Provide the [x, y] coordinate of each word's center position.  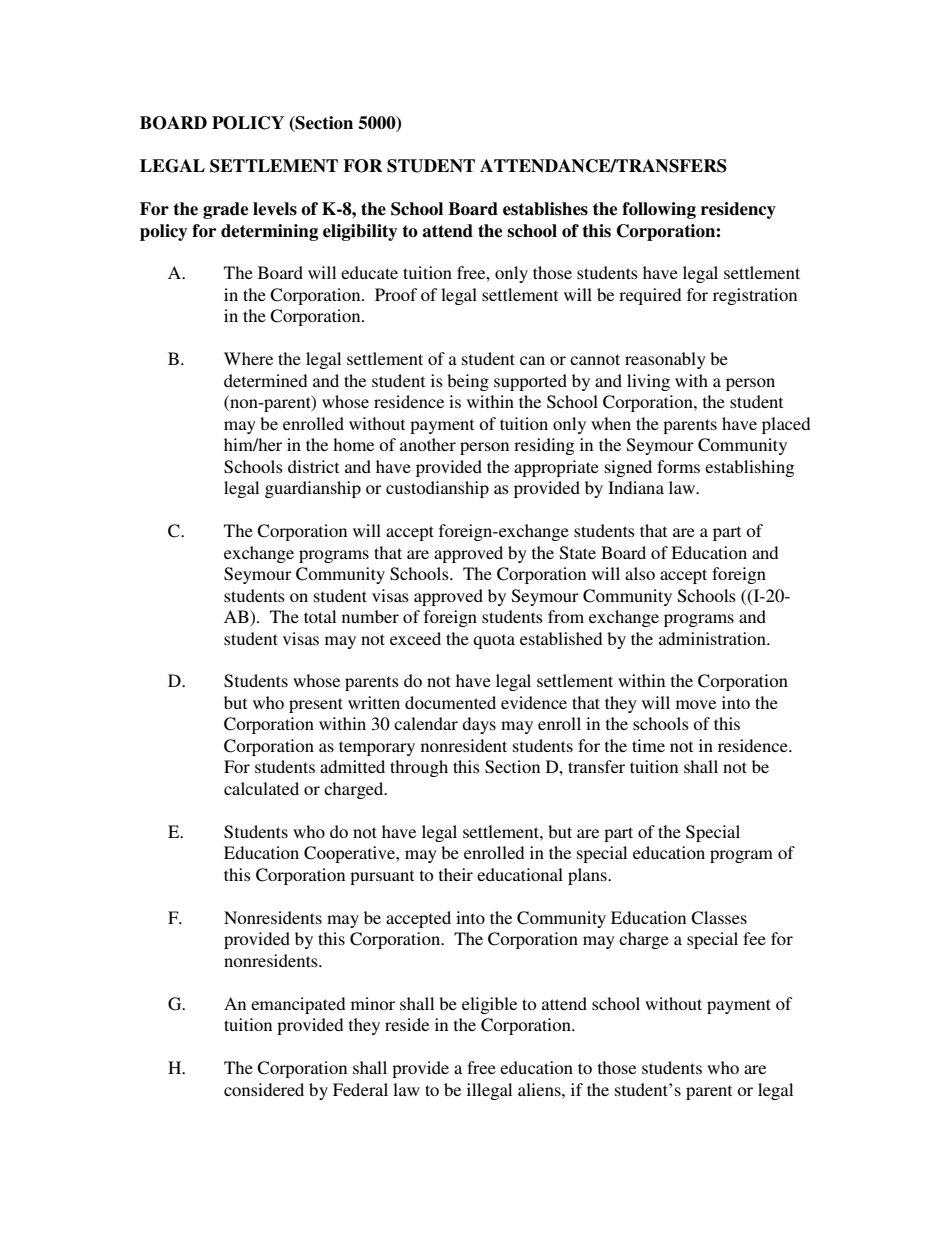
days [479, 725]
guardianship [313, 489]
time [648, 745]
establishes [545, 209]
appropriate [556, 468]
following [659, 210]
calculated [261, 788]
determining [269, 232]
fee [754, 938]
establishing [749, 468]
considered [264, 1089]
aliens [540, 1089]
